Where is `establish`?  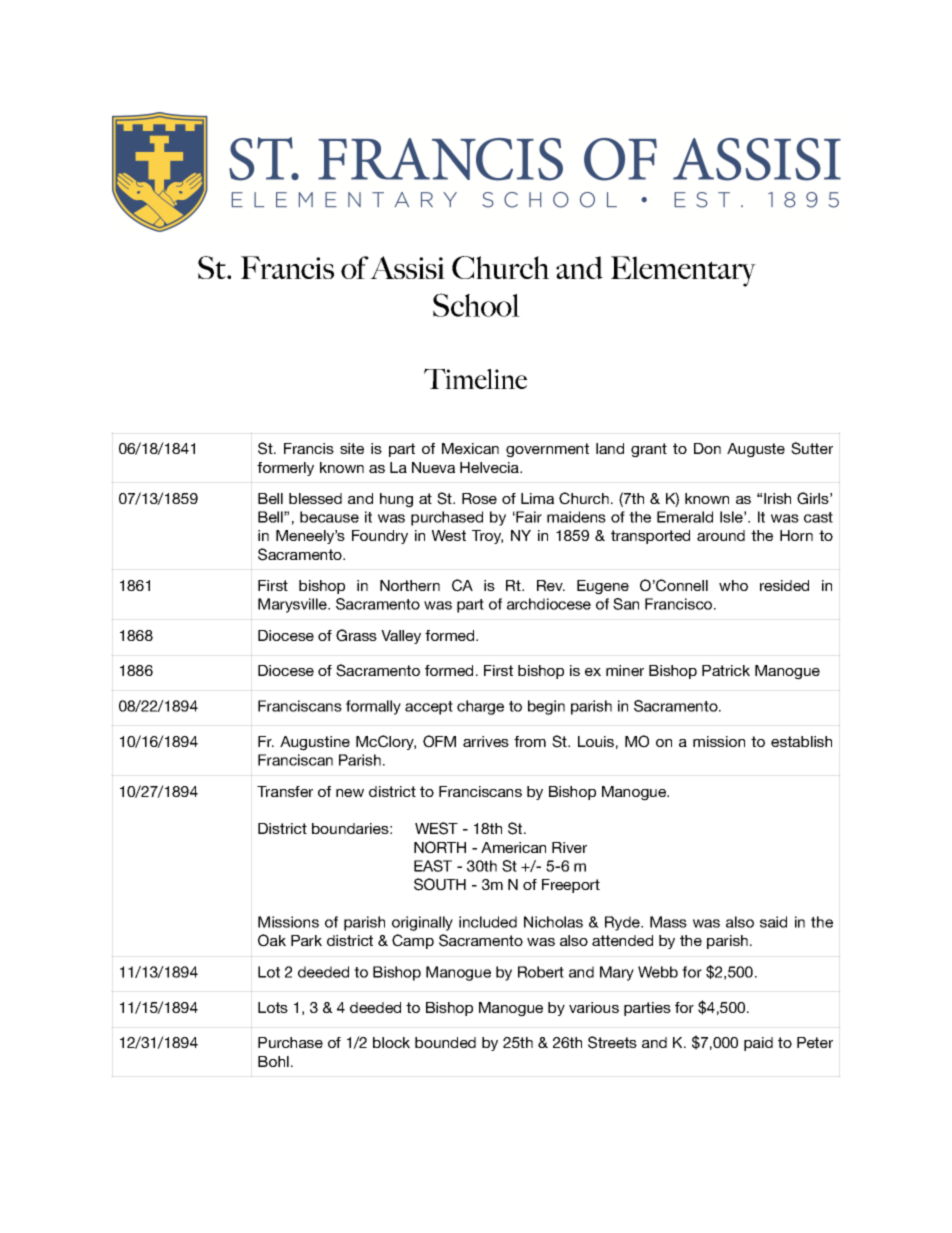 establish is located at coordinates (801, 741).
